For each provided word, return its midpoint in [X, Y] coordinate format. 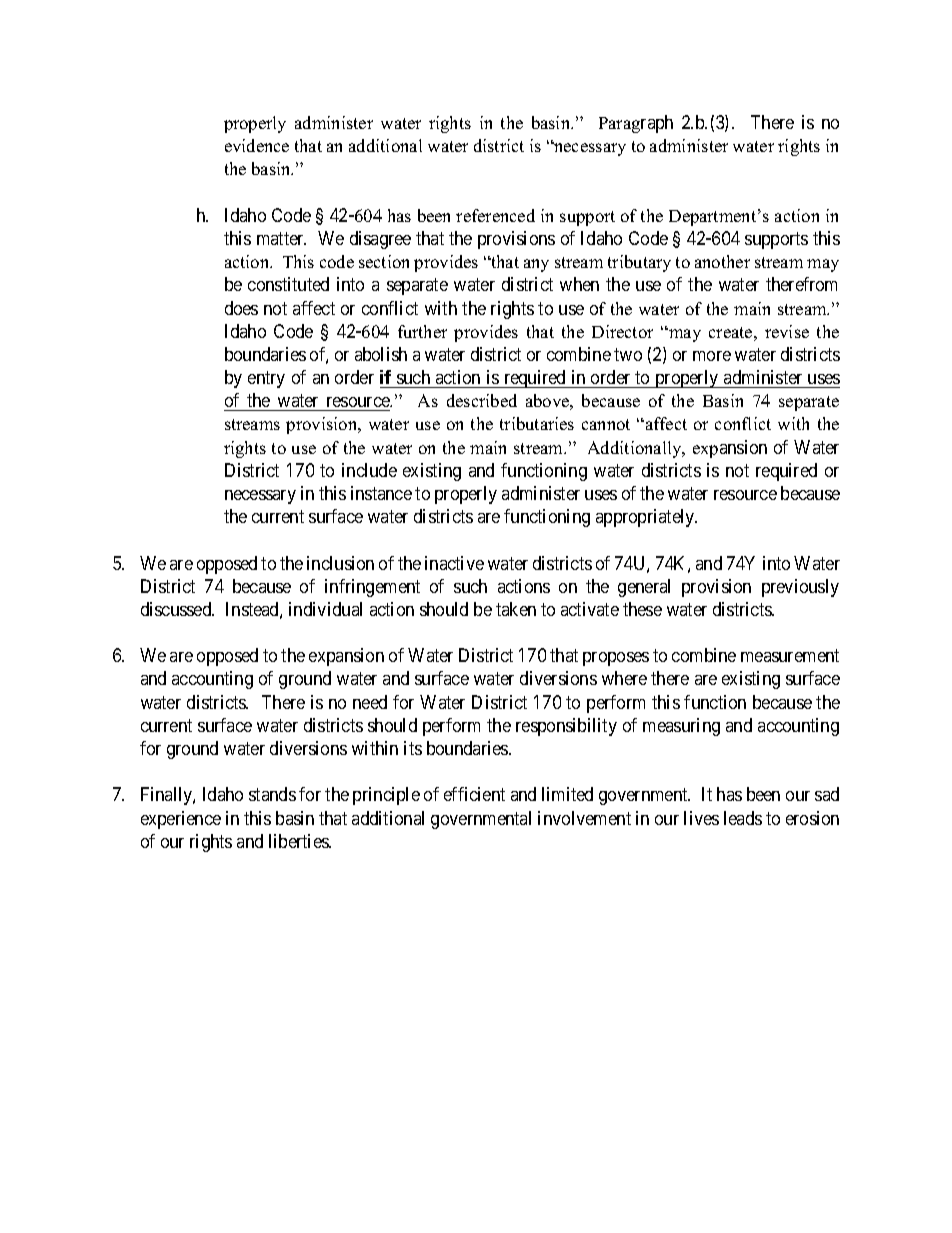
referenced [495, 215]
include [369, 470]
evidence [257, 145]
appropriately [646, 518]
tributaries [537, 423]
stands [272, 794]
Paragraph [636, 124]
